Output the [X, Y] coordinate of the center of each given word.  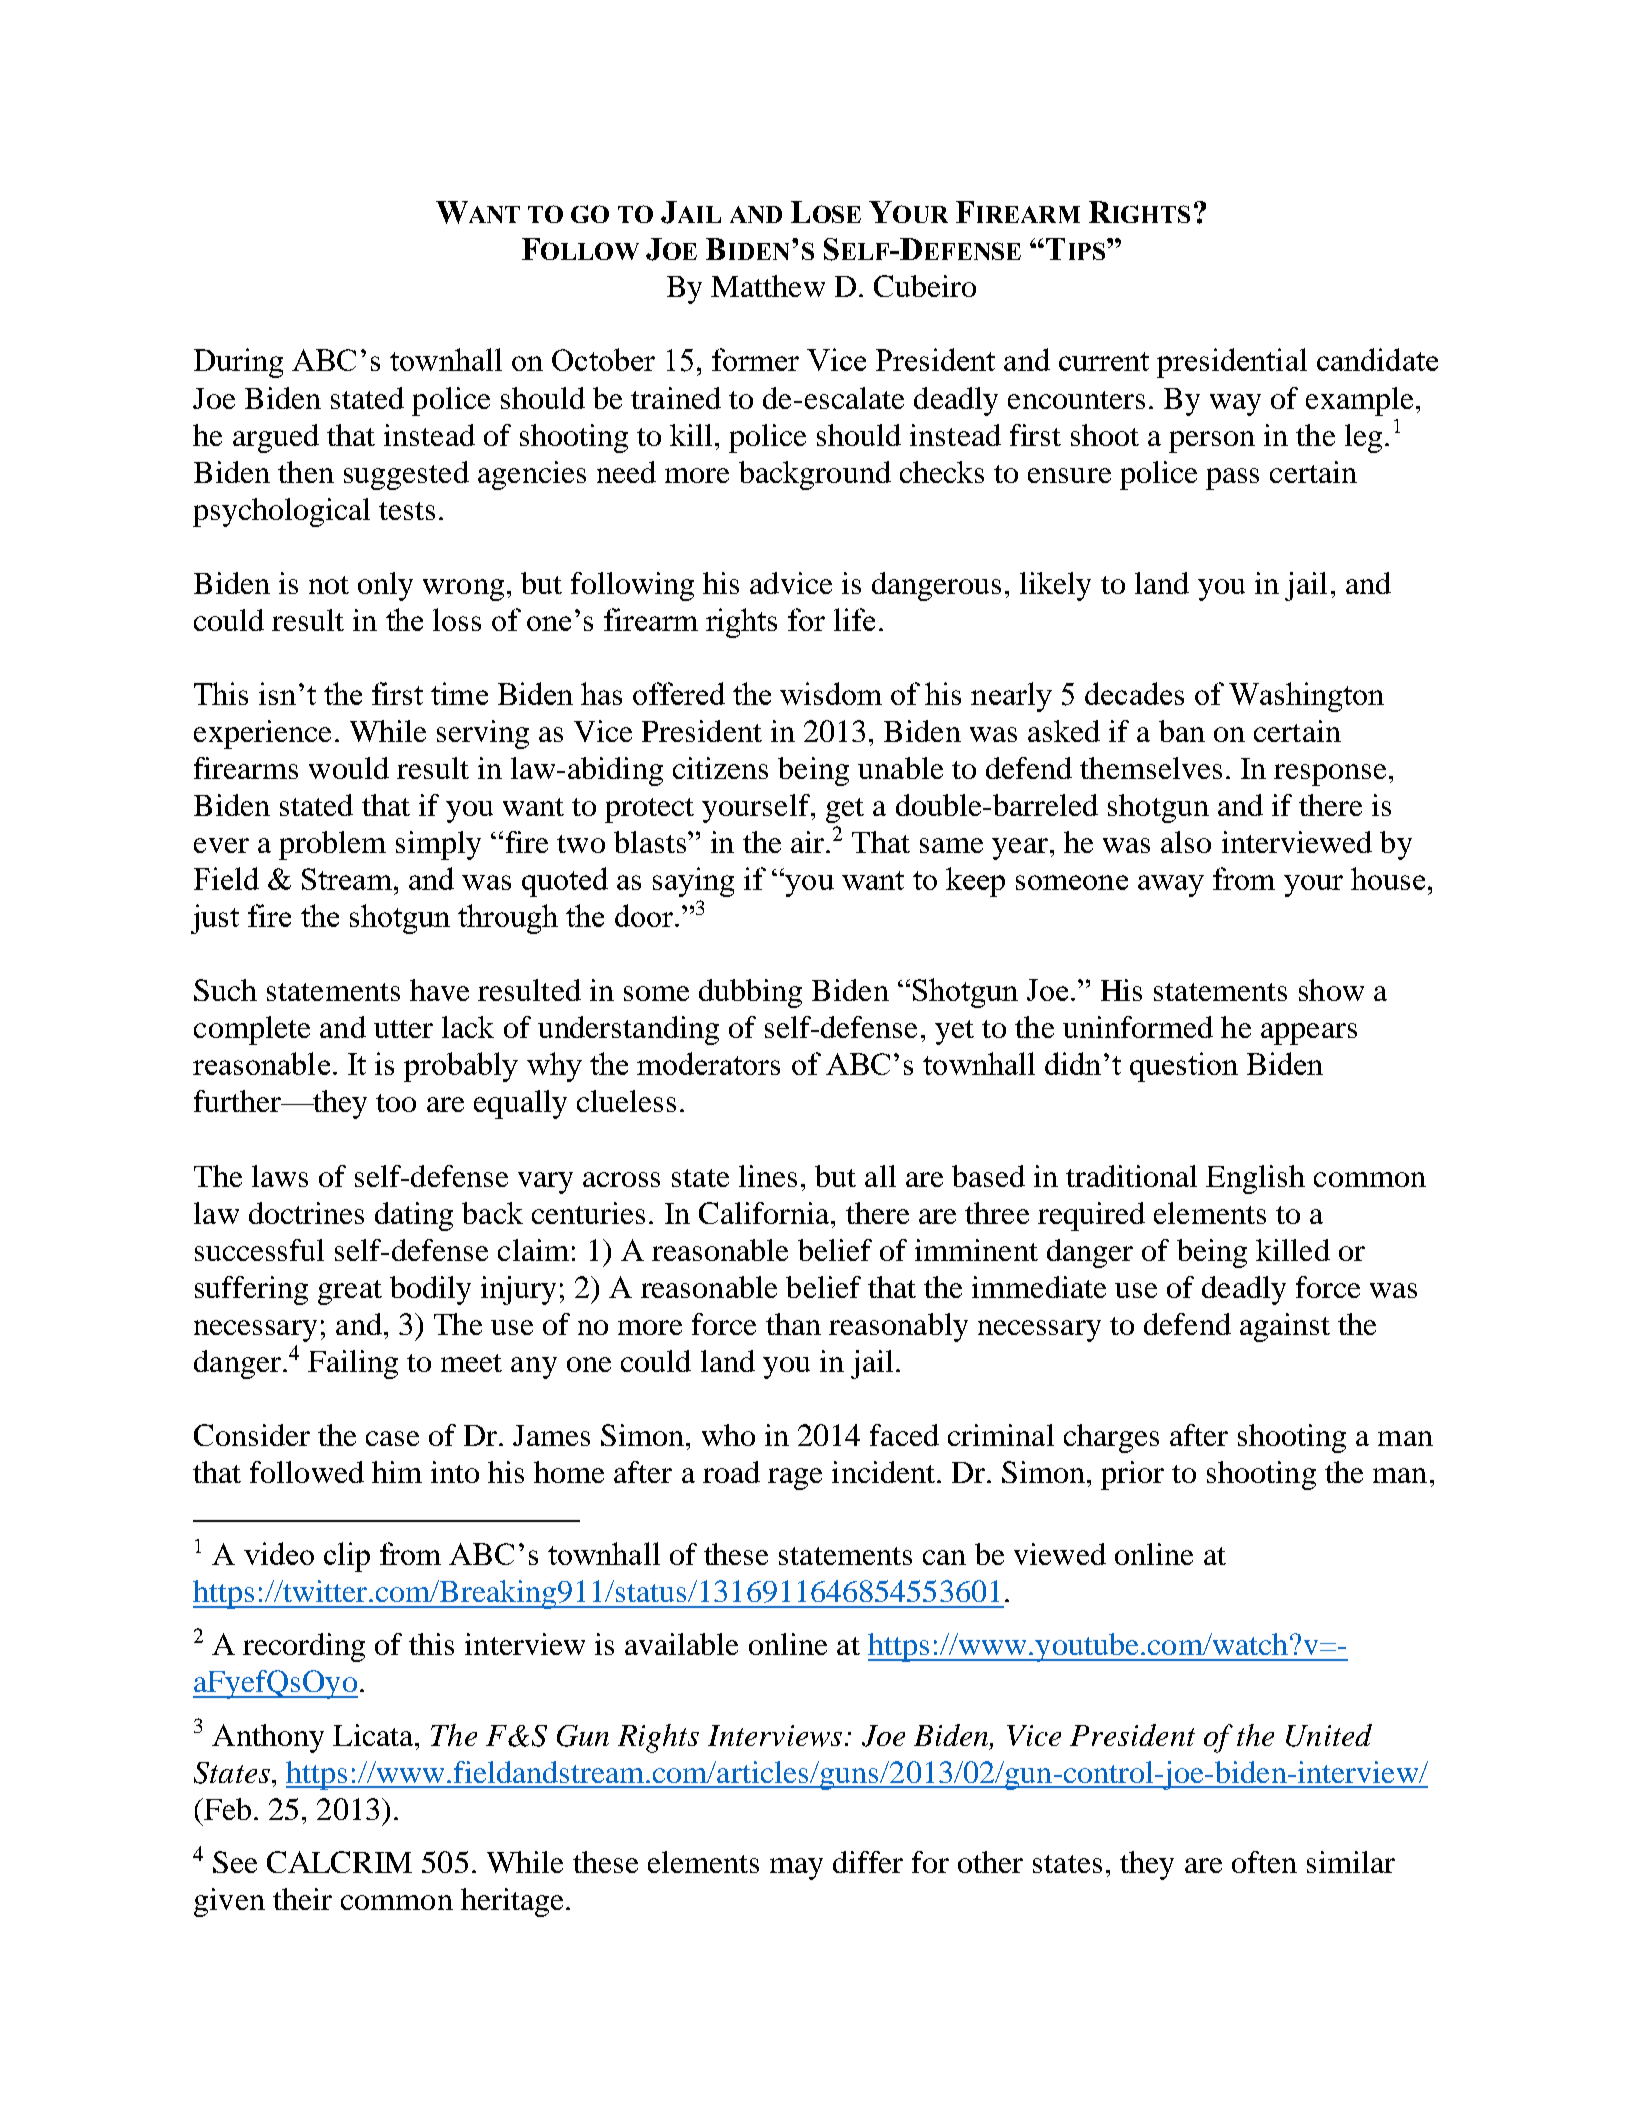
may [796, 1869]
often [1264, 1862]
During [238, 363]
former [755, 359]
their [302, 1899]
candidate [1377, 359]
